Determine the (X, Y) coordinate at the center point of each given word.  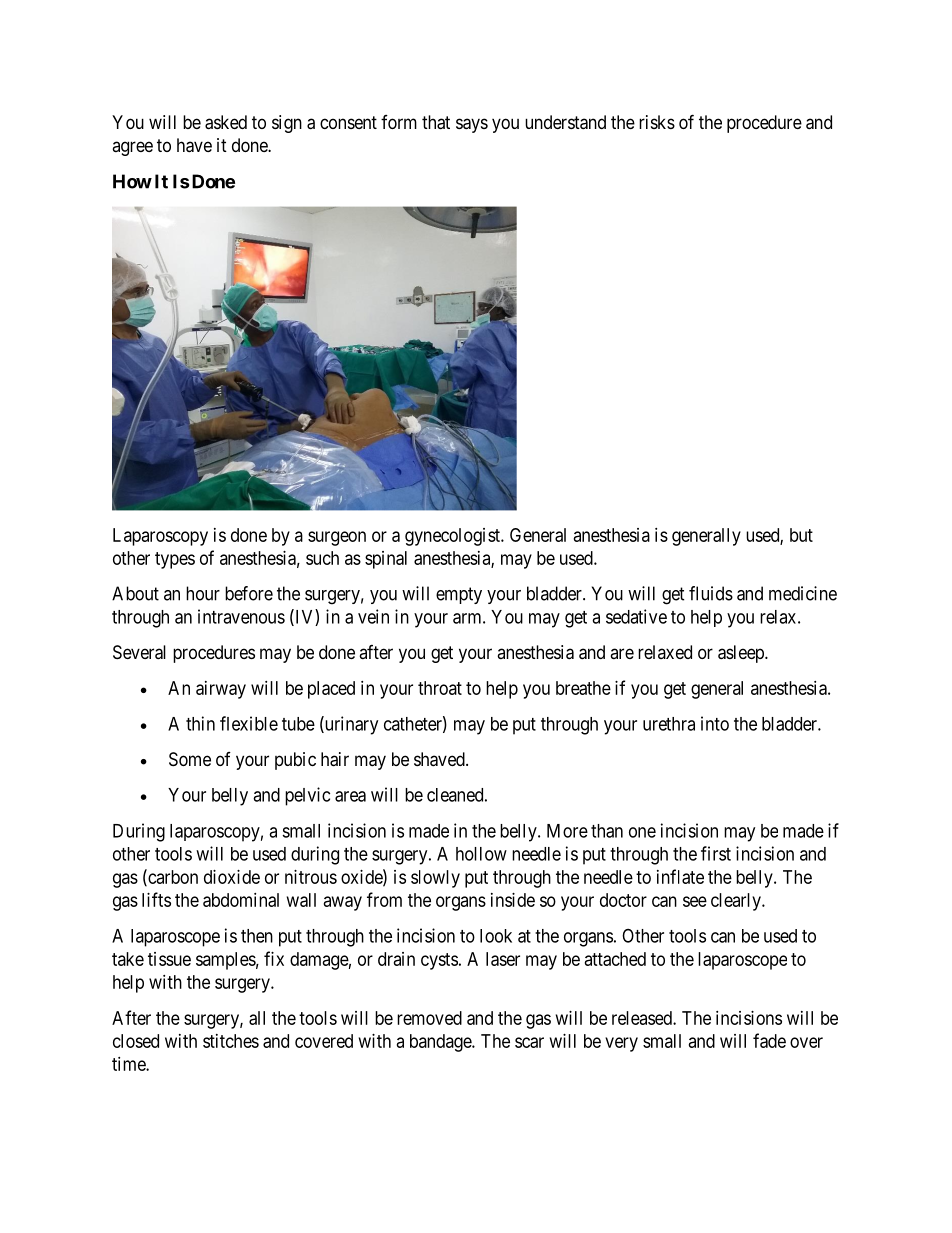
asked (226, 122)
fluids (711, 593)
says (472, 125)
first (716, 853)
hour (203, 593)
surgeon (337, 538)
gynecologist (453, 537)
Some (190, 759)
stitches (231, 1041)
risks (657, 122)
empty (459, 595)
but (801, 535)
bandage (441, 1043)
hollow (481, 854)
